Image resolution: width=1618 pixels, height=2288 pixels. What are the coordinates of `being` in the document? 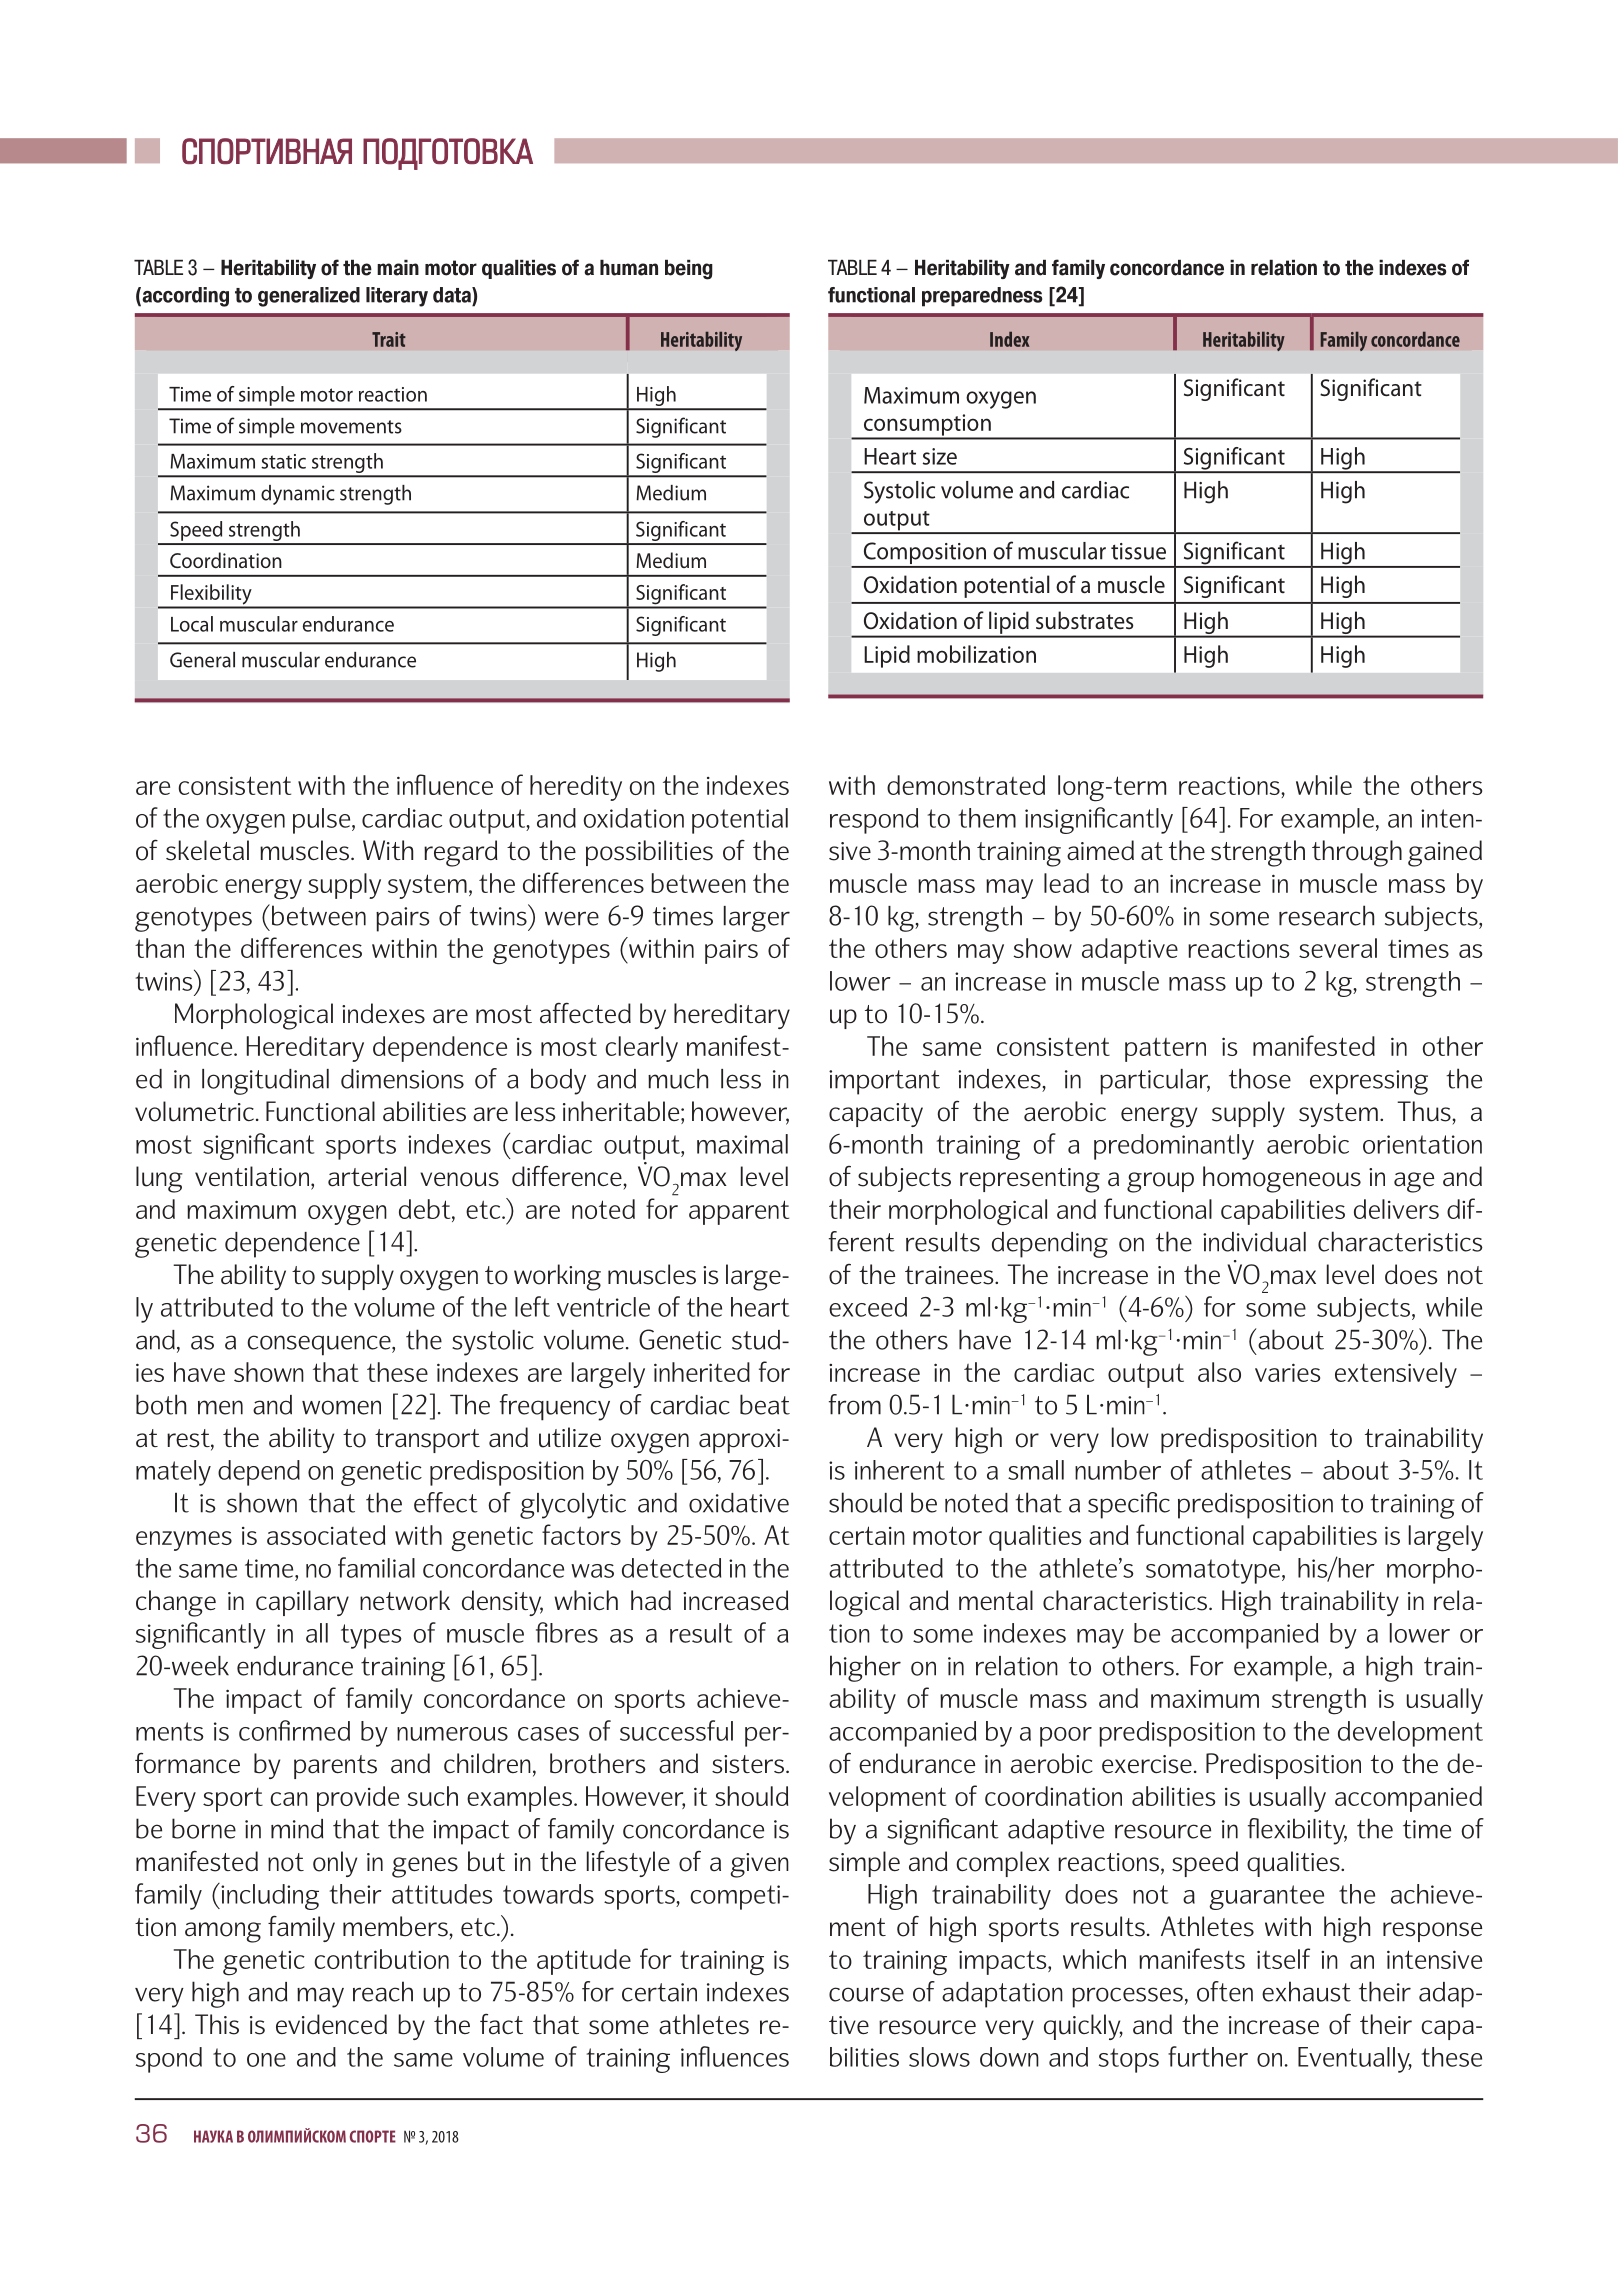 It's located at (689, 270).
